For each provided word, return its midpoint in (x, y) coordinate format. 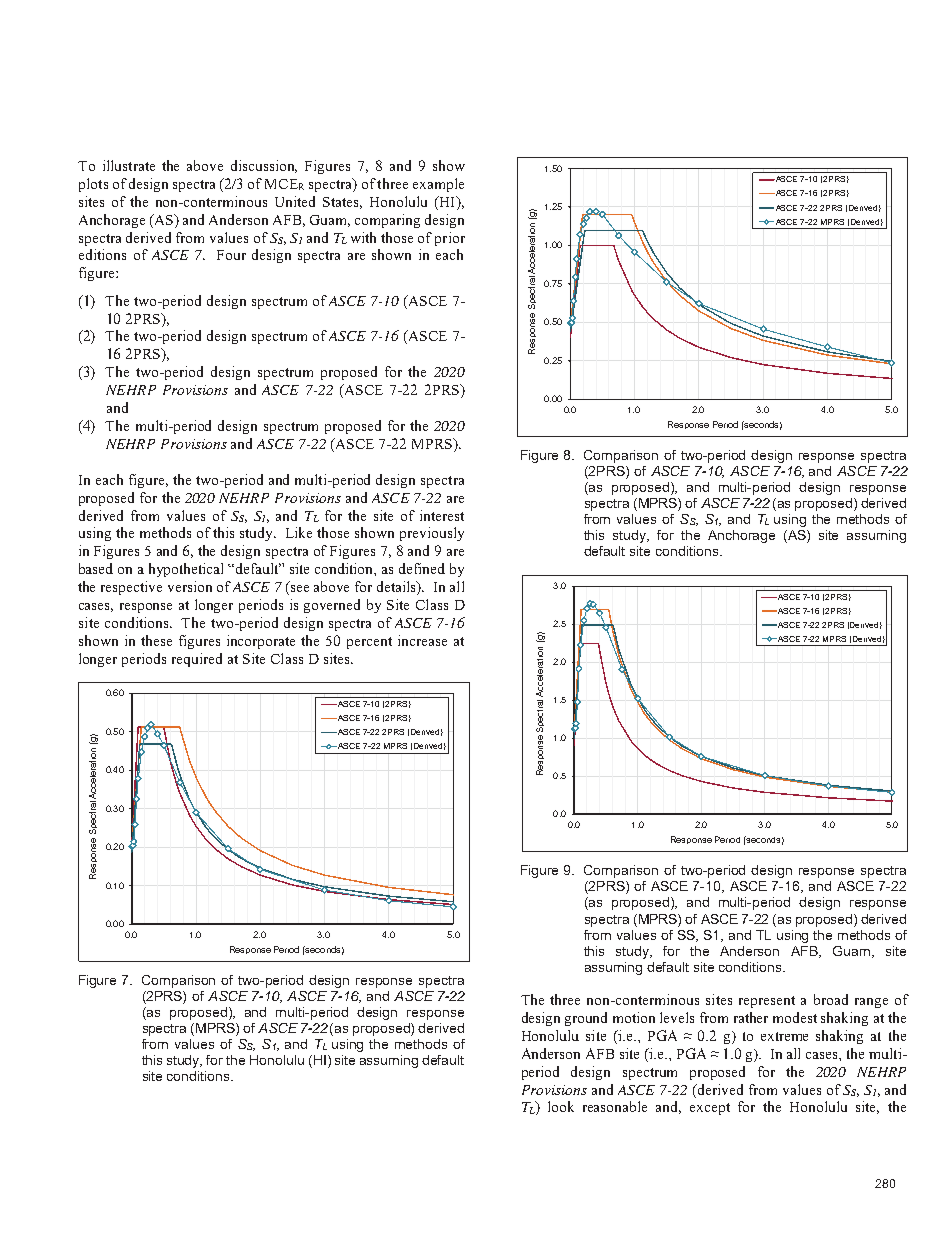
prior (450, 239)
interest (442, 515)
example (438, 185)
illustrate (129, 165)
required (197, 660)
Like (299, 532)
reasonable (615, 1106)
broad (831, 999)
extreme (784, 1036)
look (561, 1106)
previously (432, 534)
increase (422, 640)
